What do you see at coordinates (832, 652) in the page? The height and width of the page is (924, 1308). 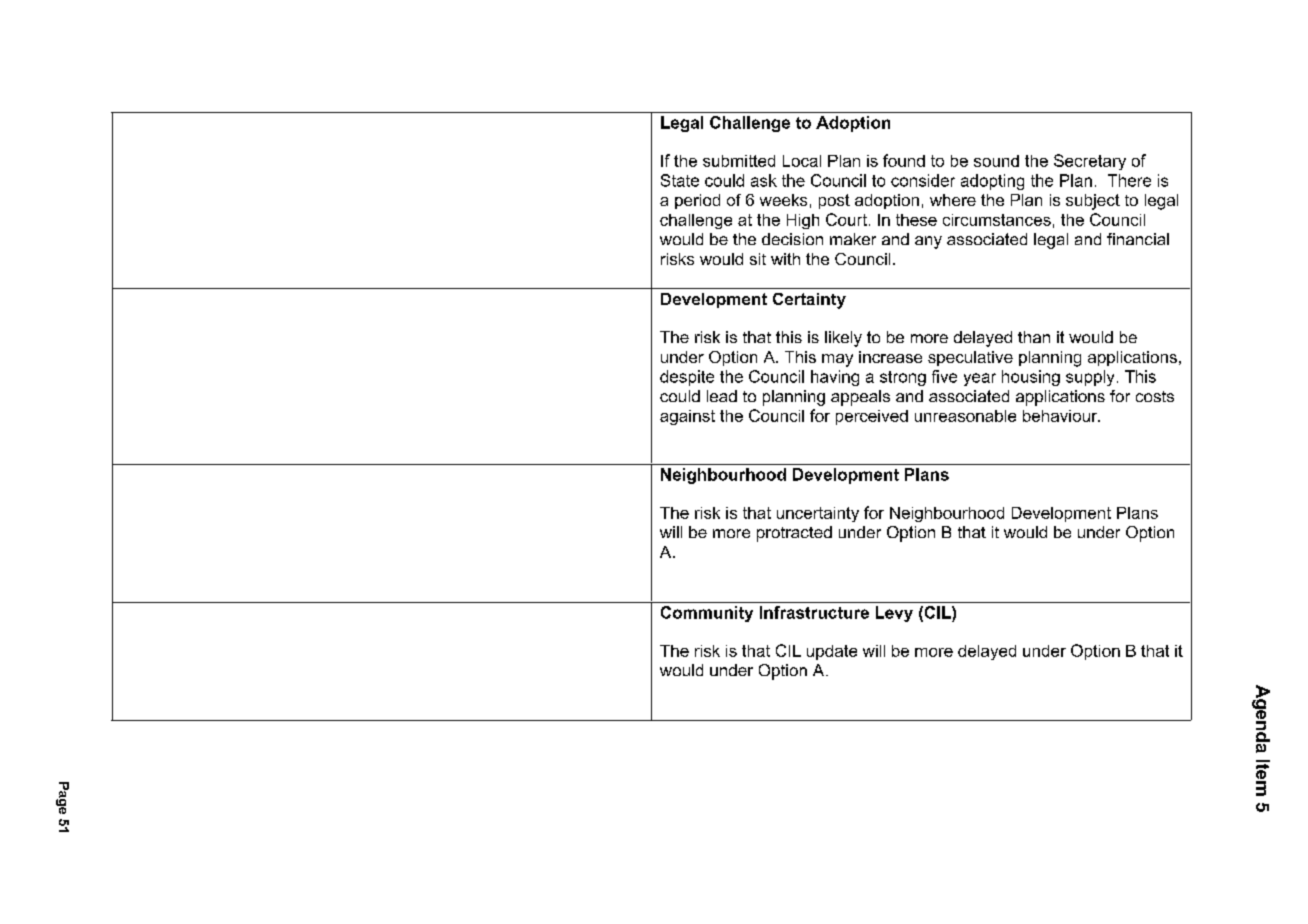 I see `update` at bounding box center [832, 652].
